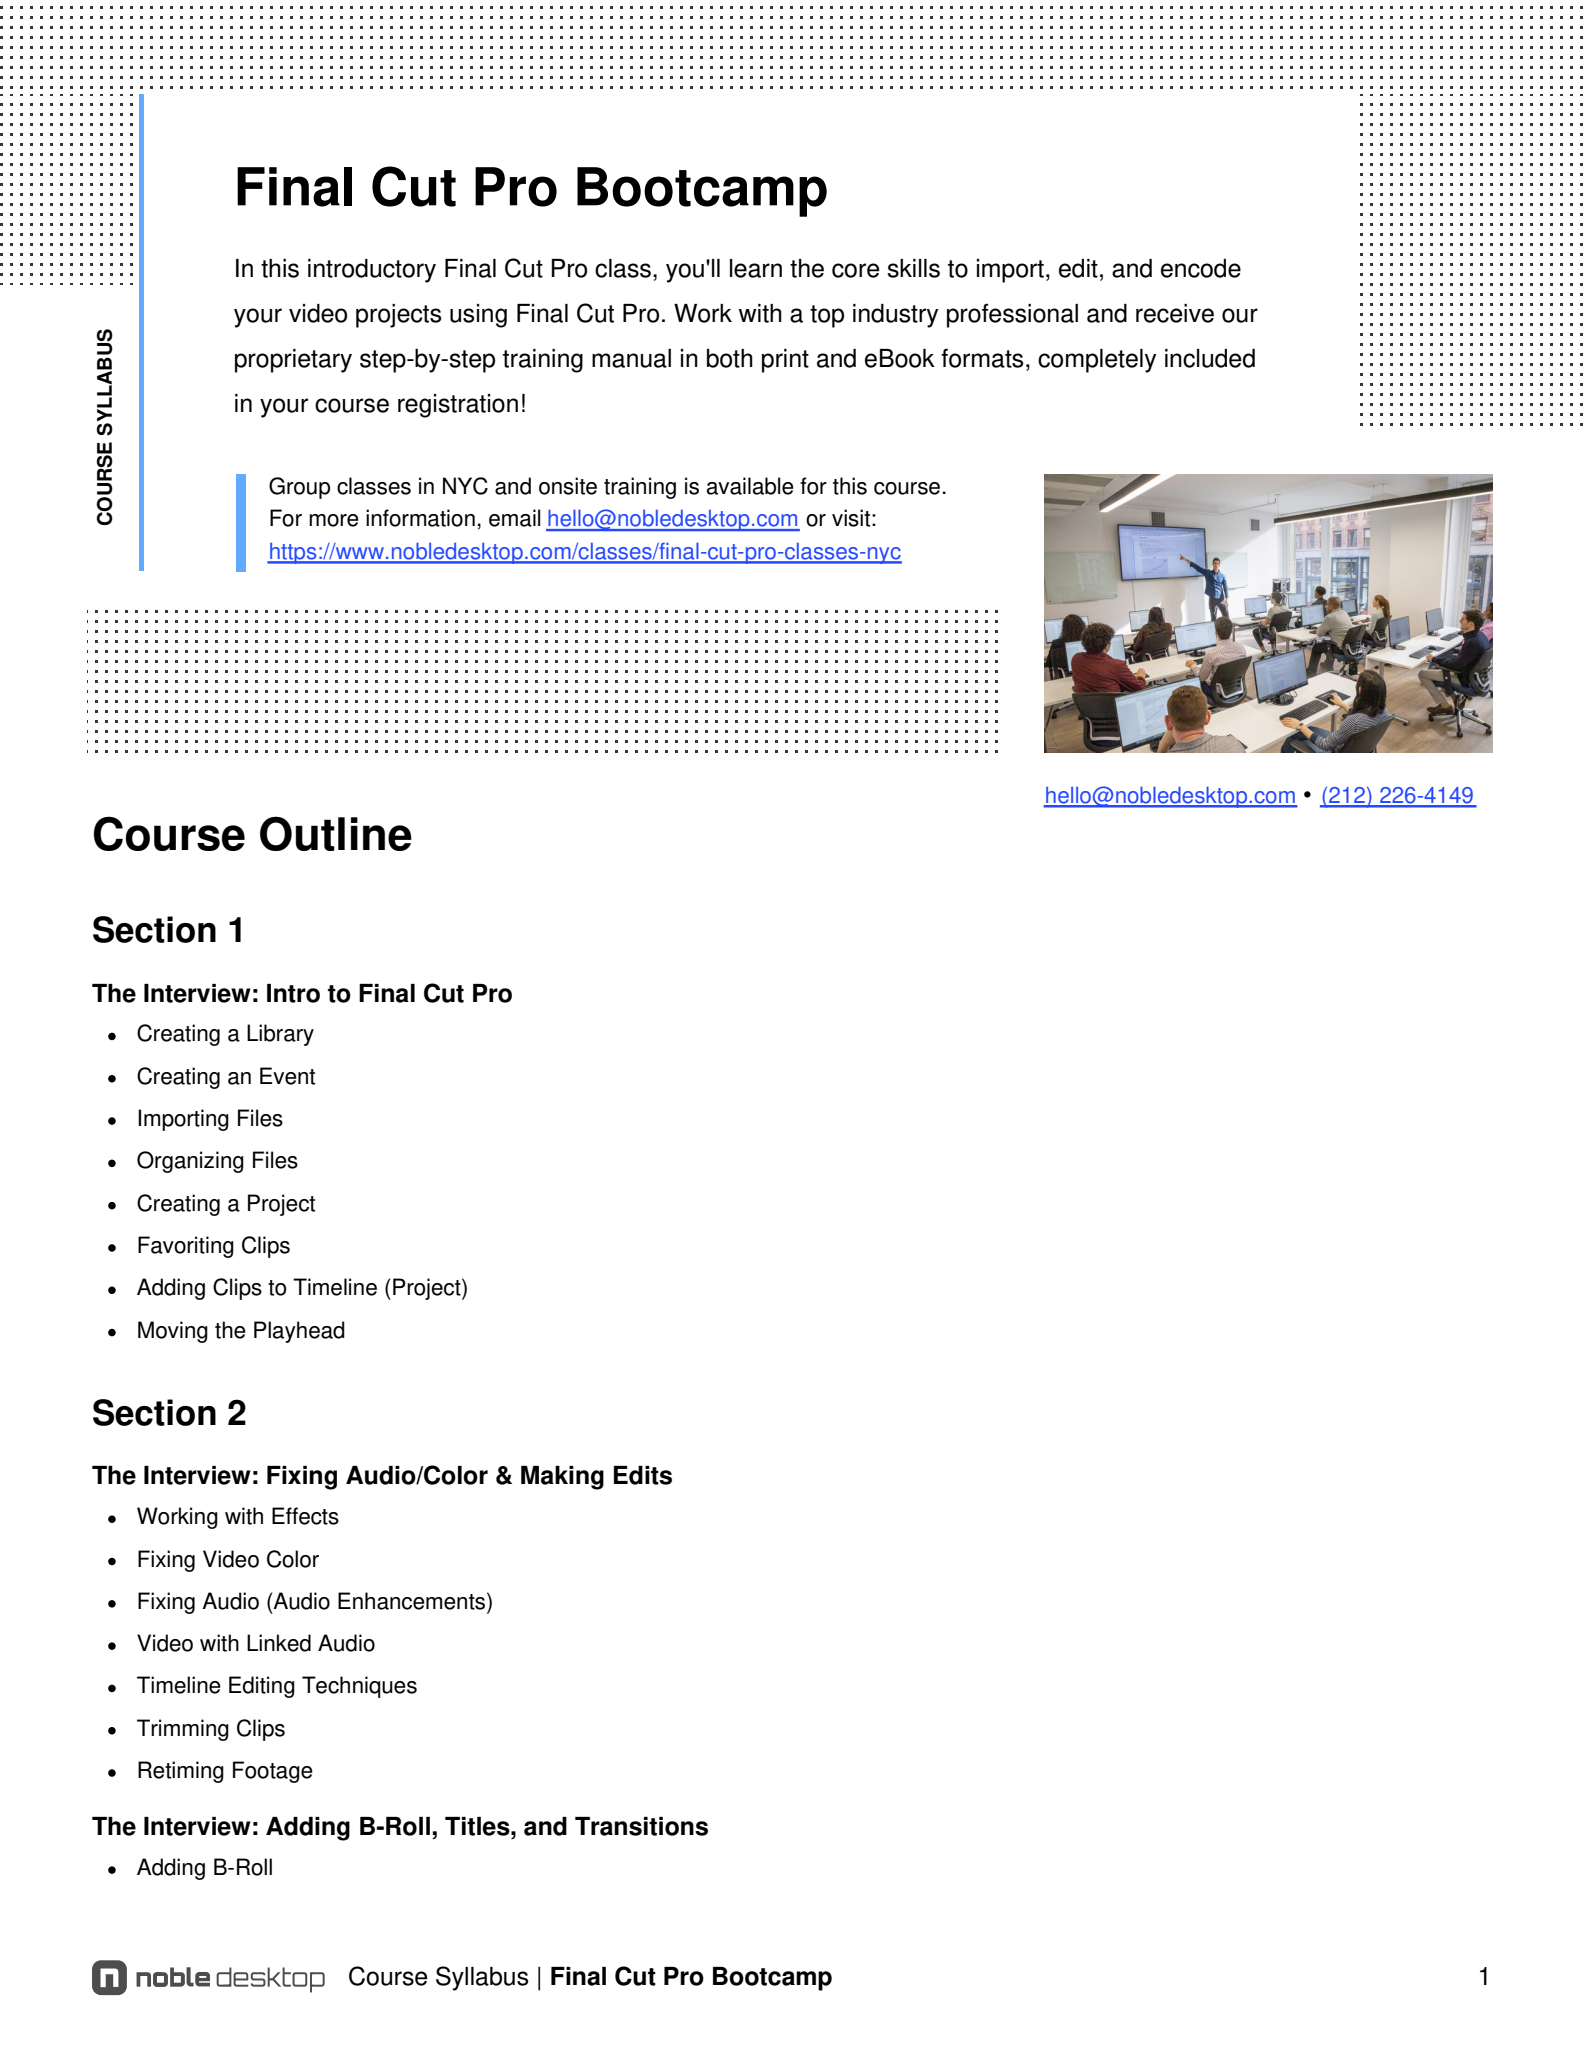 This screenshot has width=1586, height=2053. I want to click on both, so click(730, 358).
